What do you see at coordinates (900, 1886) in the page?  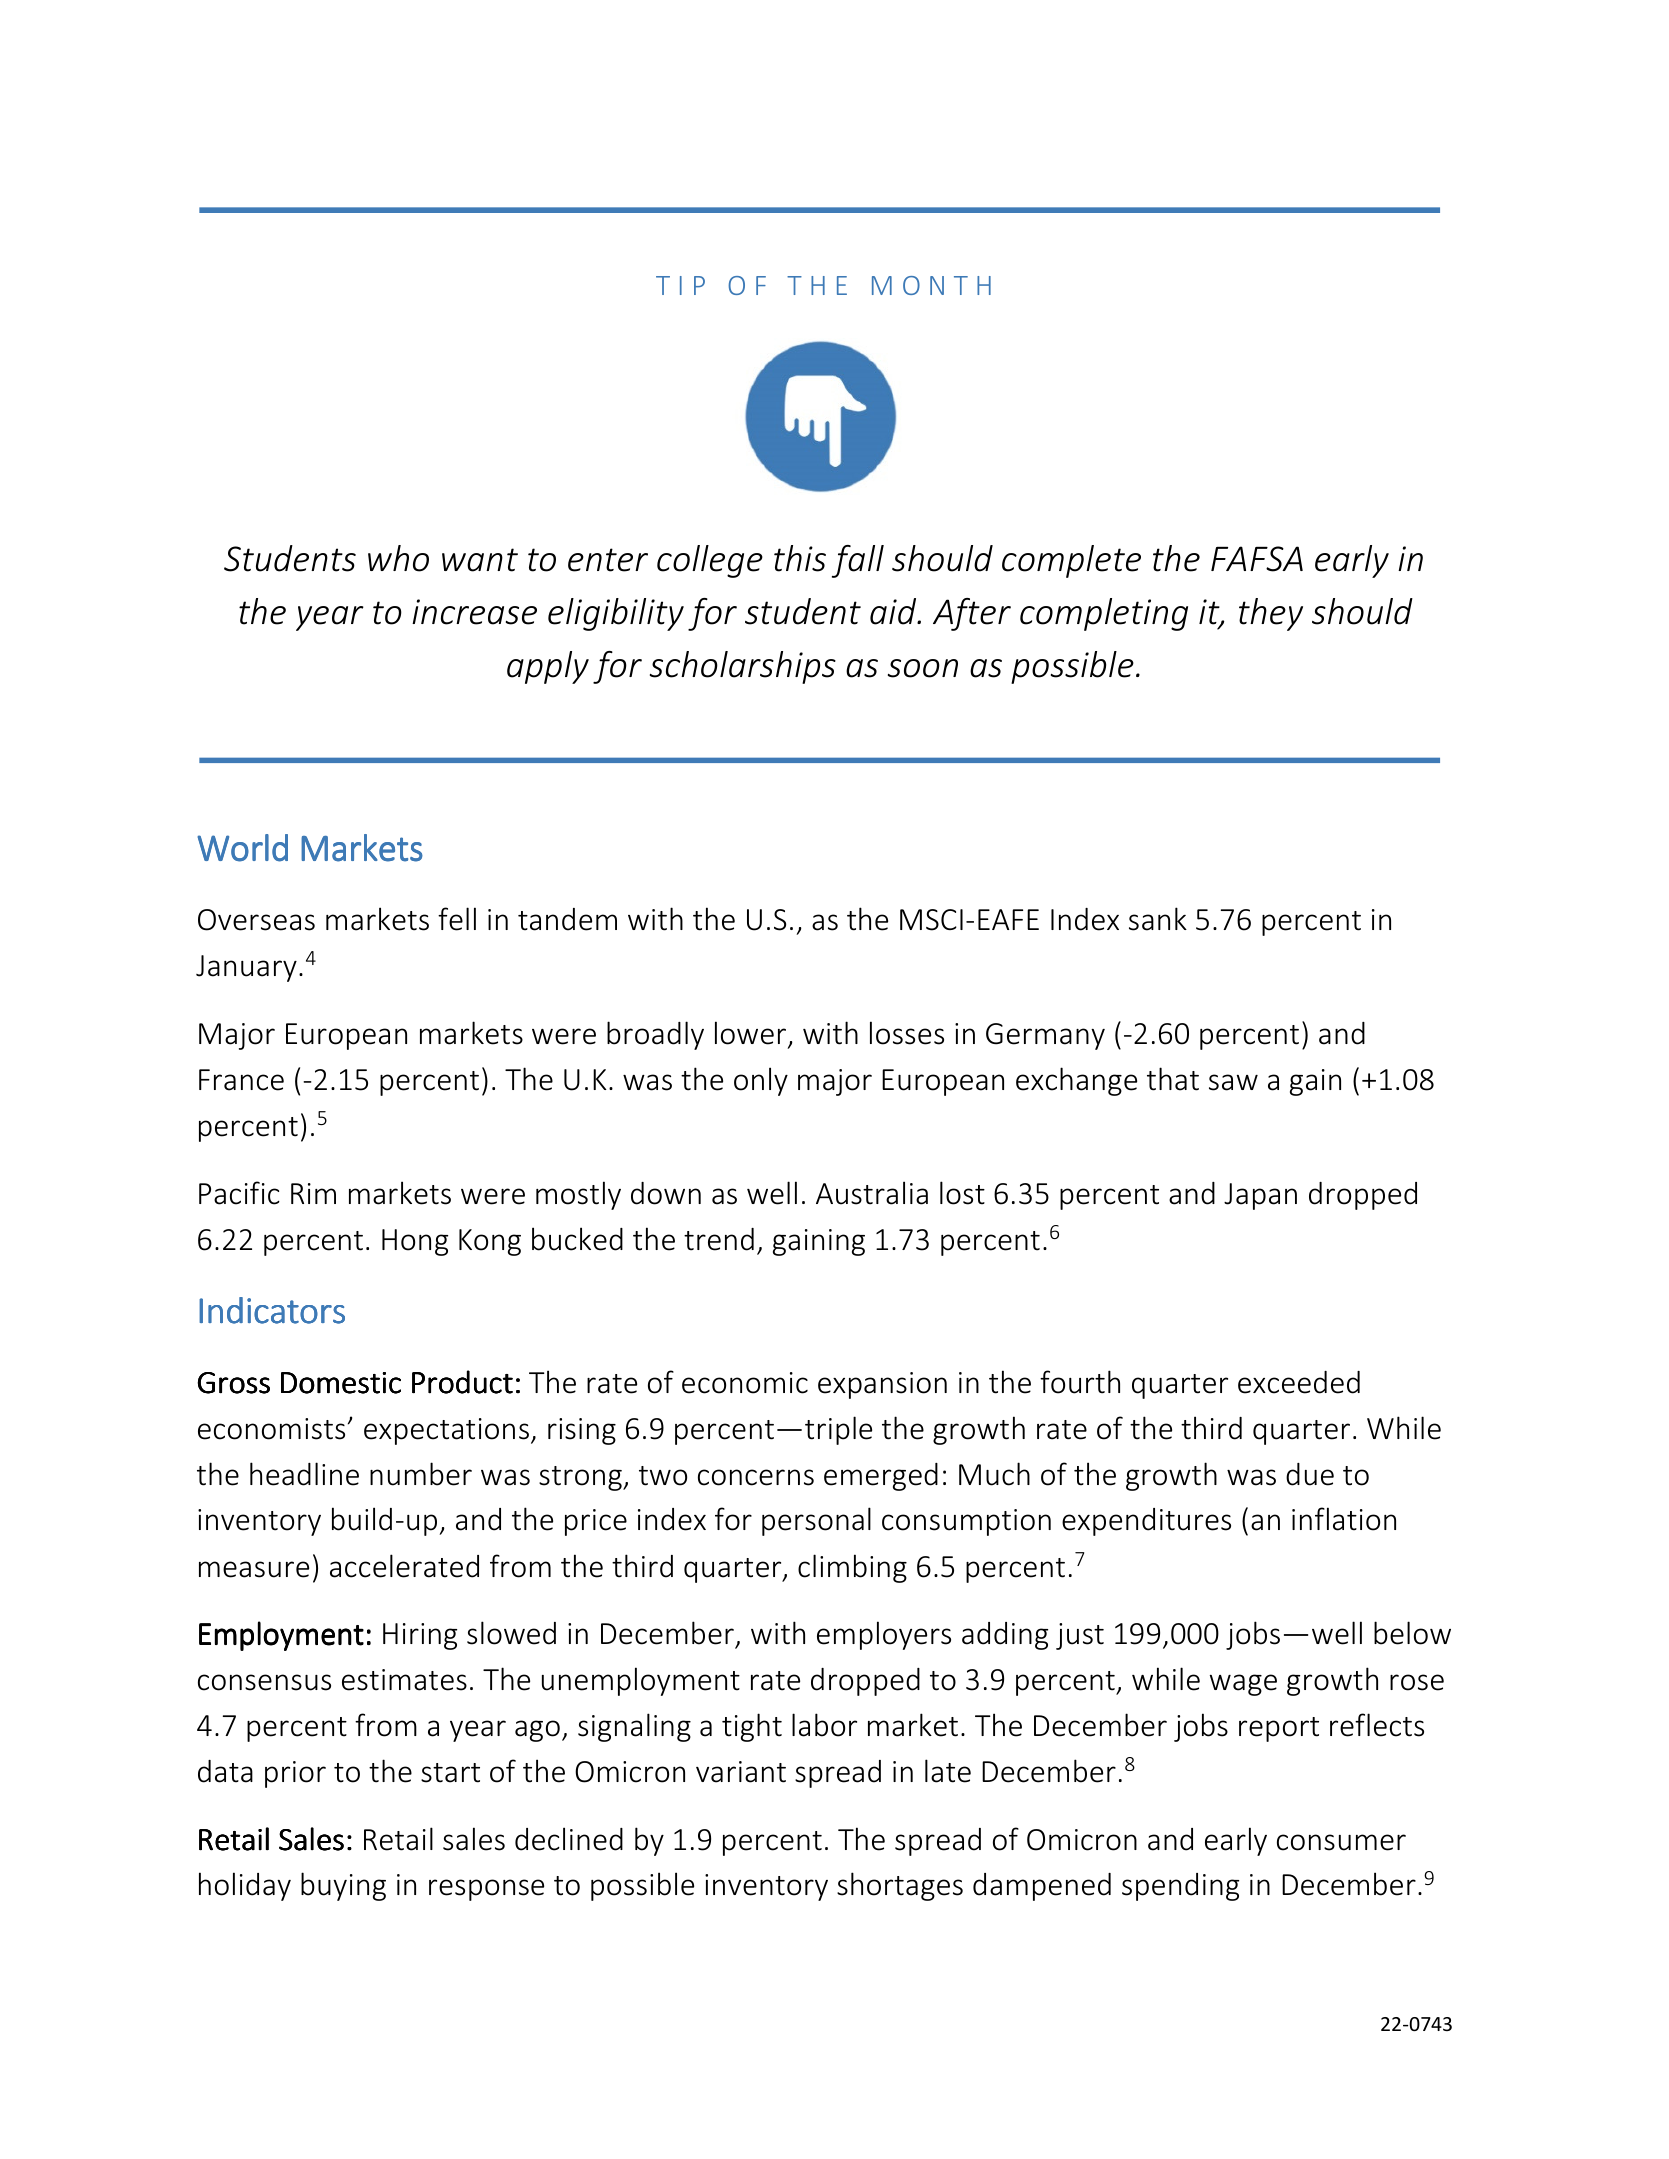 I see `shortages` at bounding box center [900, 1886].
